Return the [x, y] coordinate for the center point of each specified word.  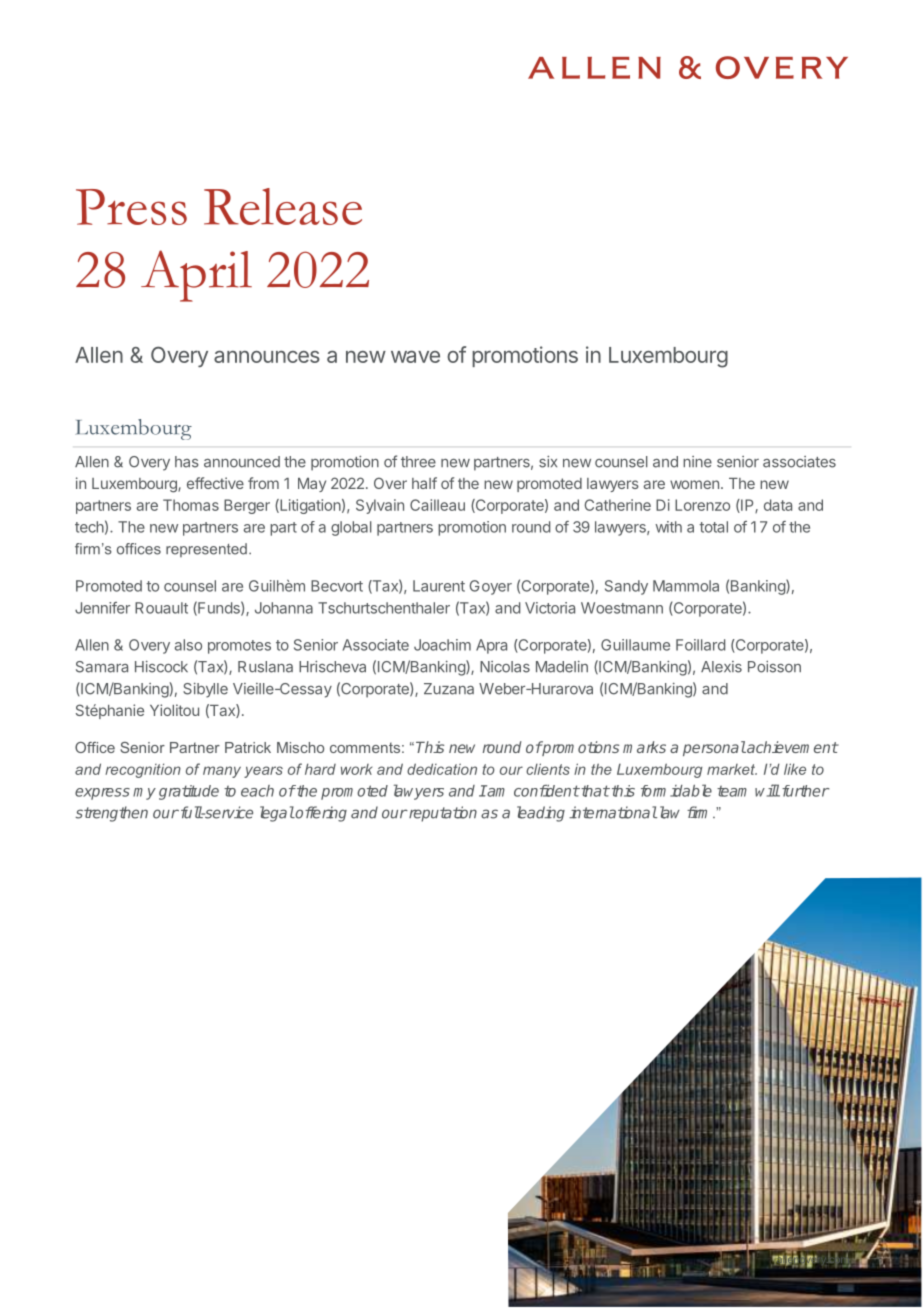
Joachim [442, 645]
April [196, 276]
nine [697, 462]
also [188, 645]
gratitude [189, 792]
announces [267, 356]
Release [283, 206]
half [424, 483]
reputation [442, 814]
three [418, 462]
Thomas [191, 505]
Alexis [721, 667]
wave [415, 356]
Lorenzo [702, 505]
